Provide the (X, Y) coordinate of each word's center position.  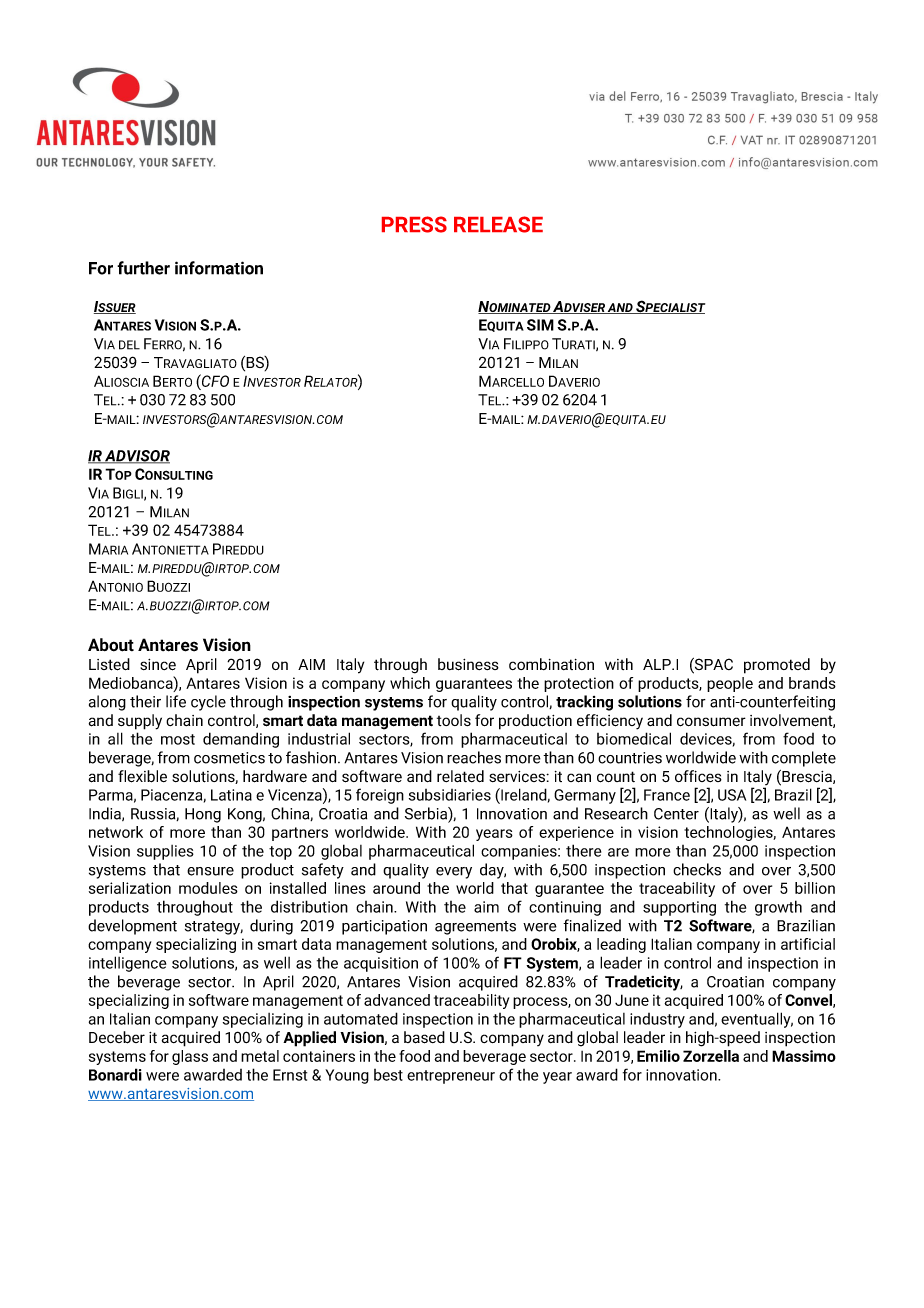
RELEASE (498, 224)
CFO (214, 380)
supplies (165, 852)
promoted (777, 666)
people (730, 684)
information (219, 268)
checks (697, 869)
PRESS (414, 224)
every (454, 873)
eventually (757, 1020)
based (424, 1037)
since (158, 665)
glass (190, 1057)
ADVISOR (136, 457)
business (468, 664)
